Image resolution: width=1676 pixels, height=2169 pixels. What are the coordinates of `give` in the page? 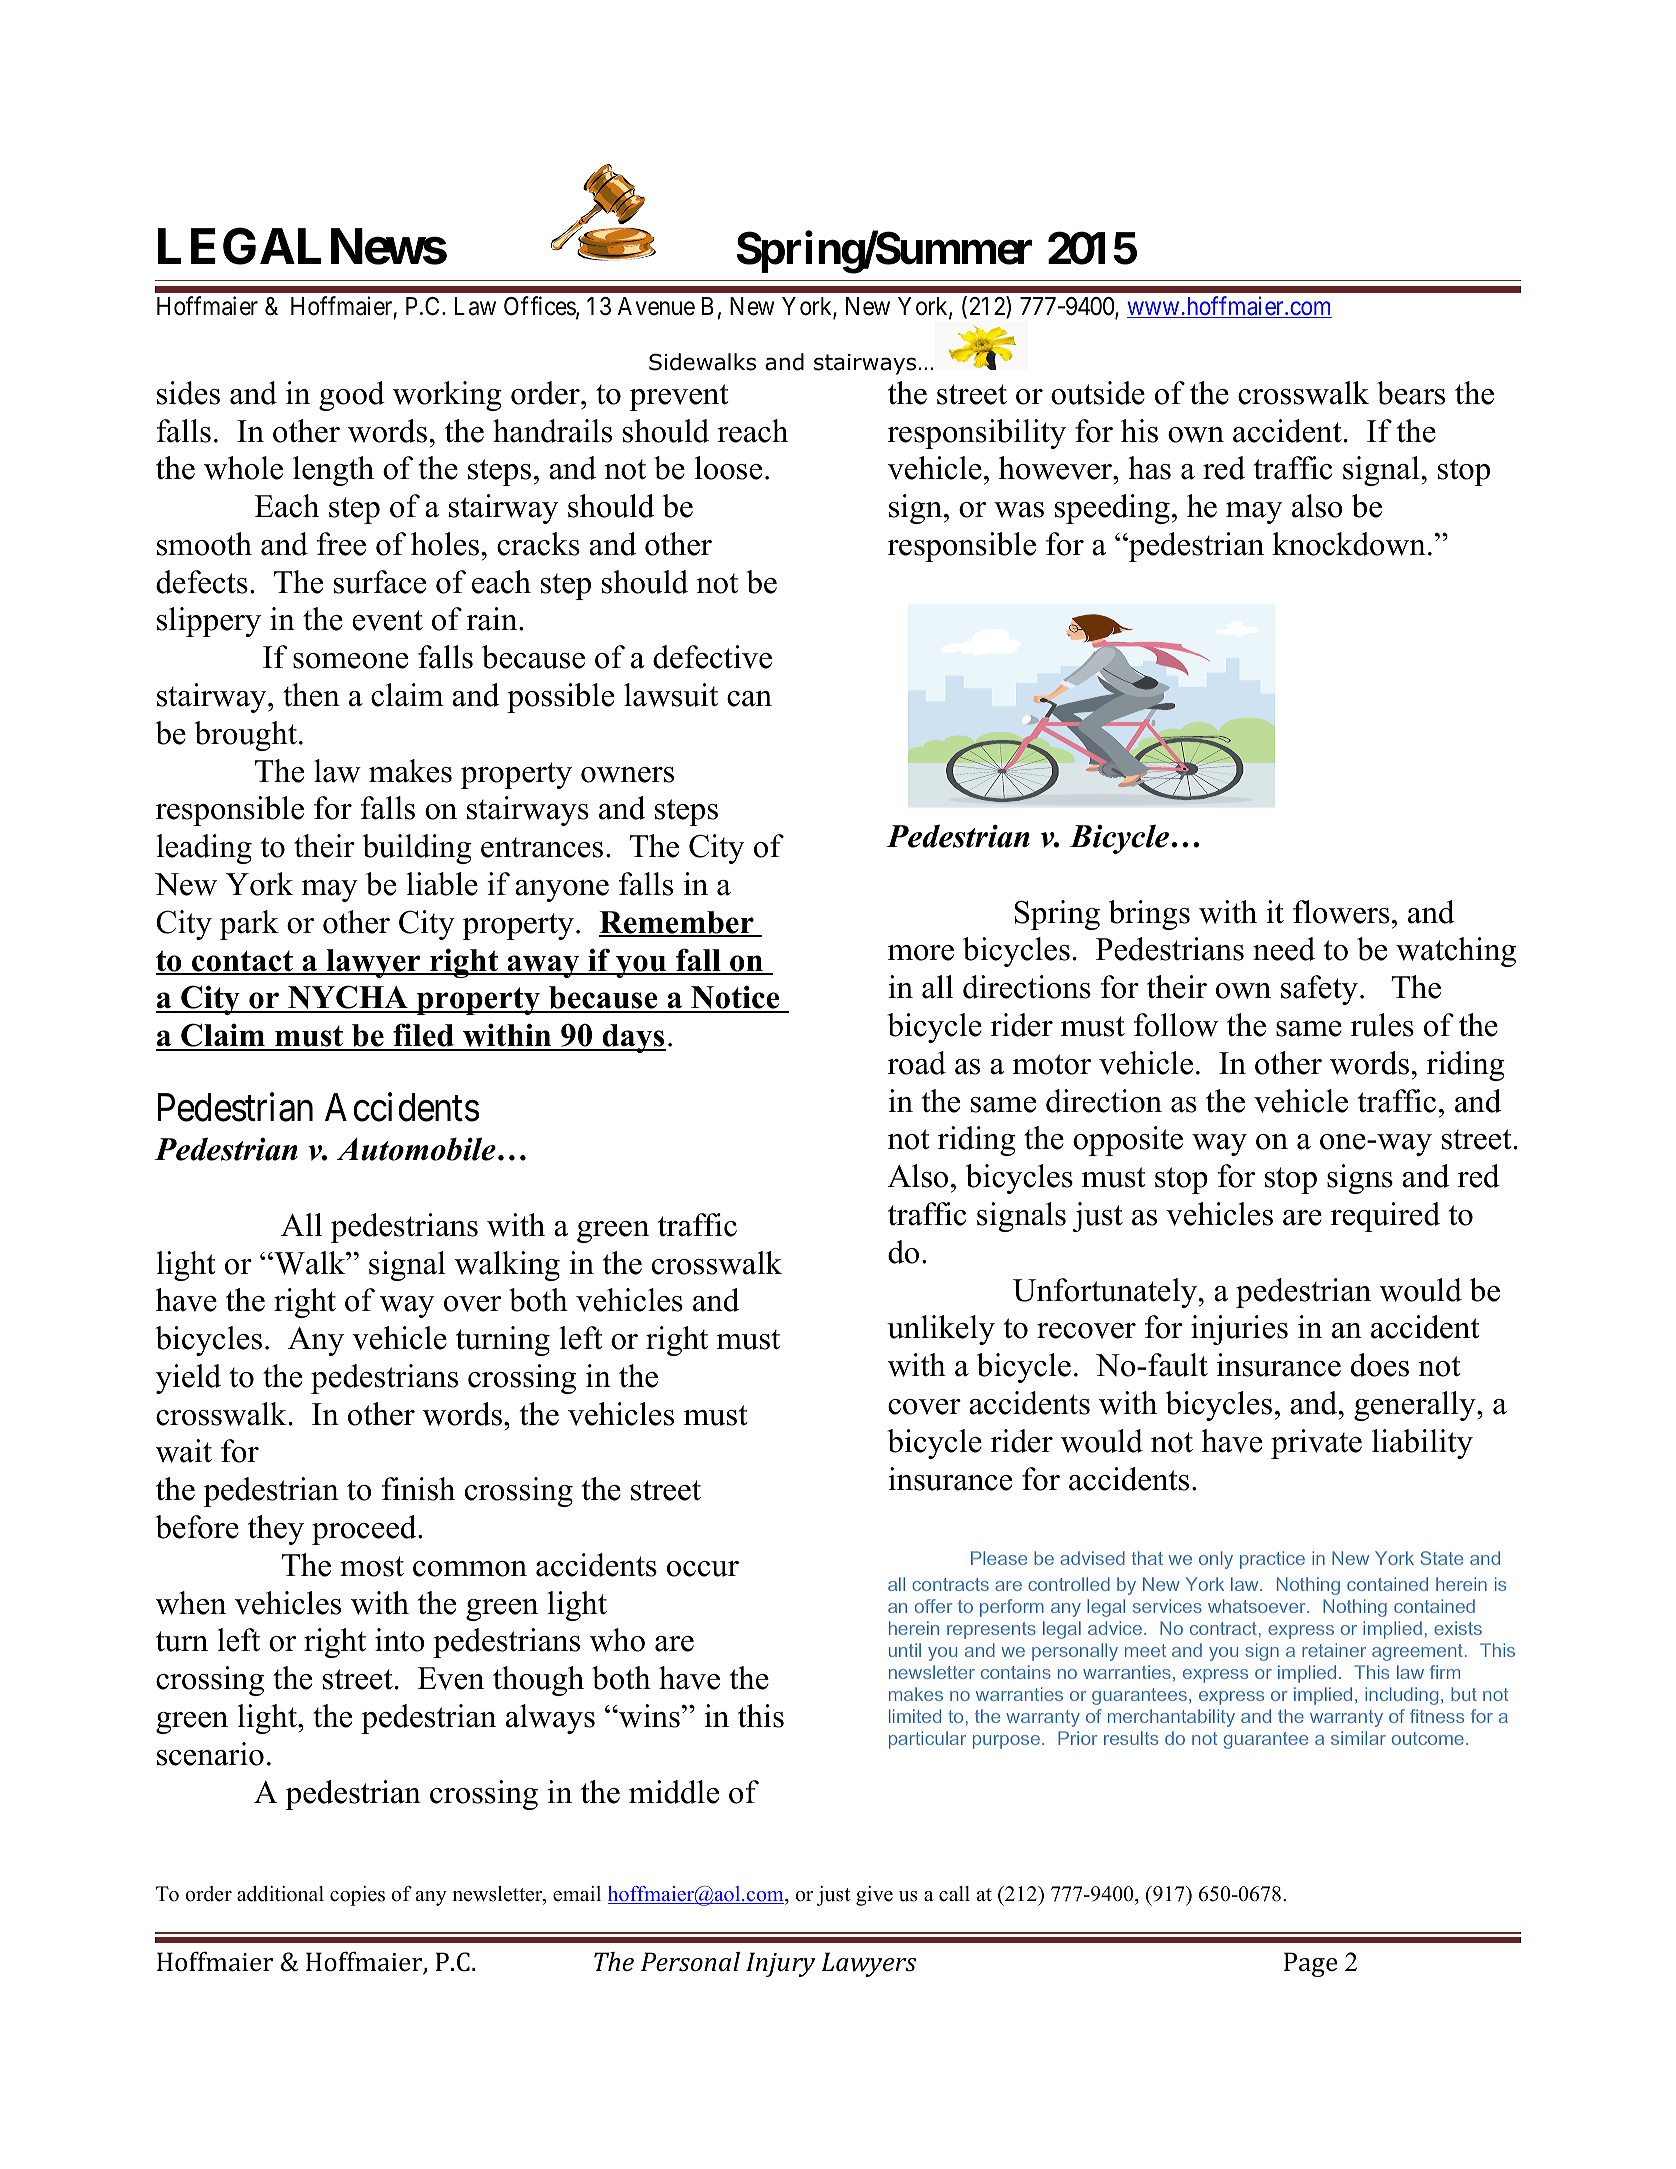 It's located at (874, 1896).
